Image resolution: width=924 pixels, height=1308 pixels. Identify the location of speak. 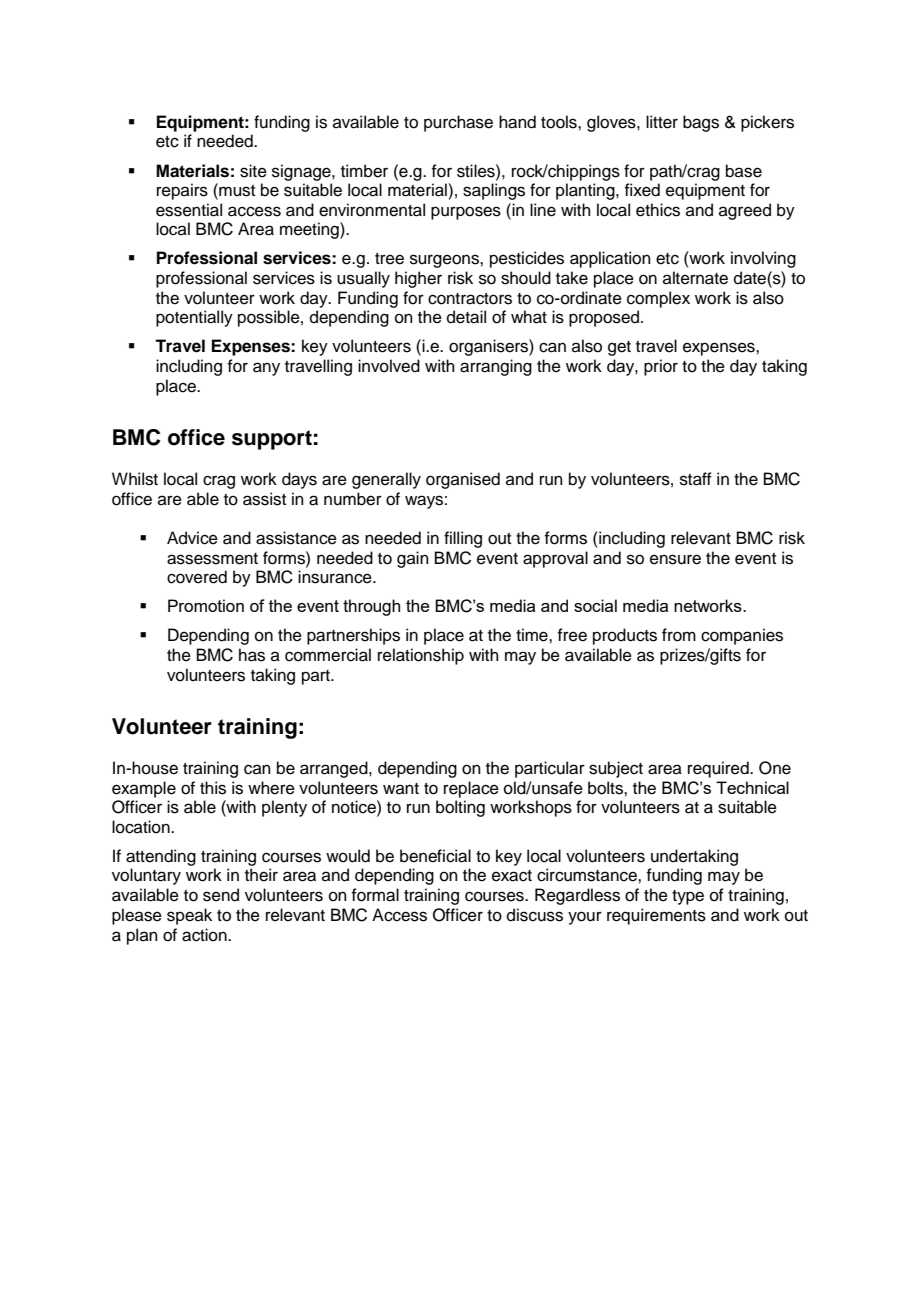
(189, 916).
